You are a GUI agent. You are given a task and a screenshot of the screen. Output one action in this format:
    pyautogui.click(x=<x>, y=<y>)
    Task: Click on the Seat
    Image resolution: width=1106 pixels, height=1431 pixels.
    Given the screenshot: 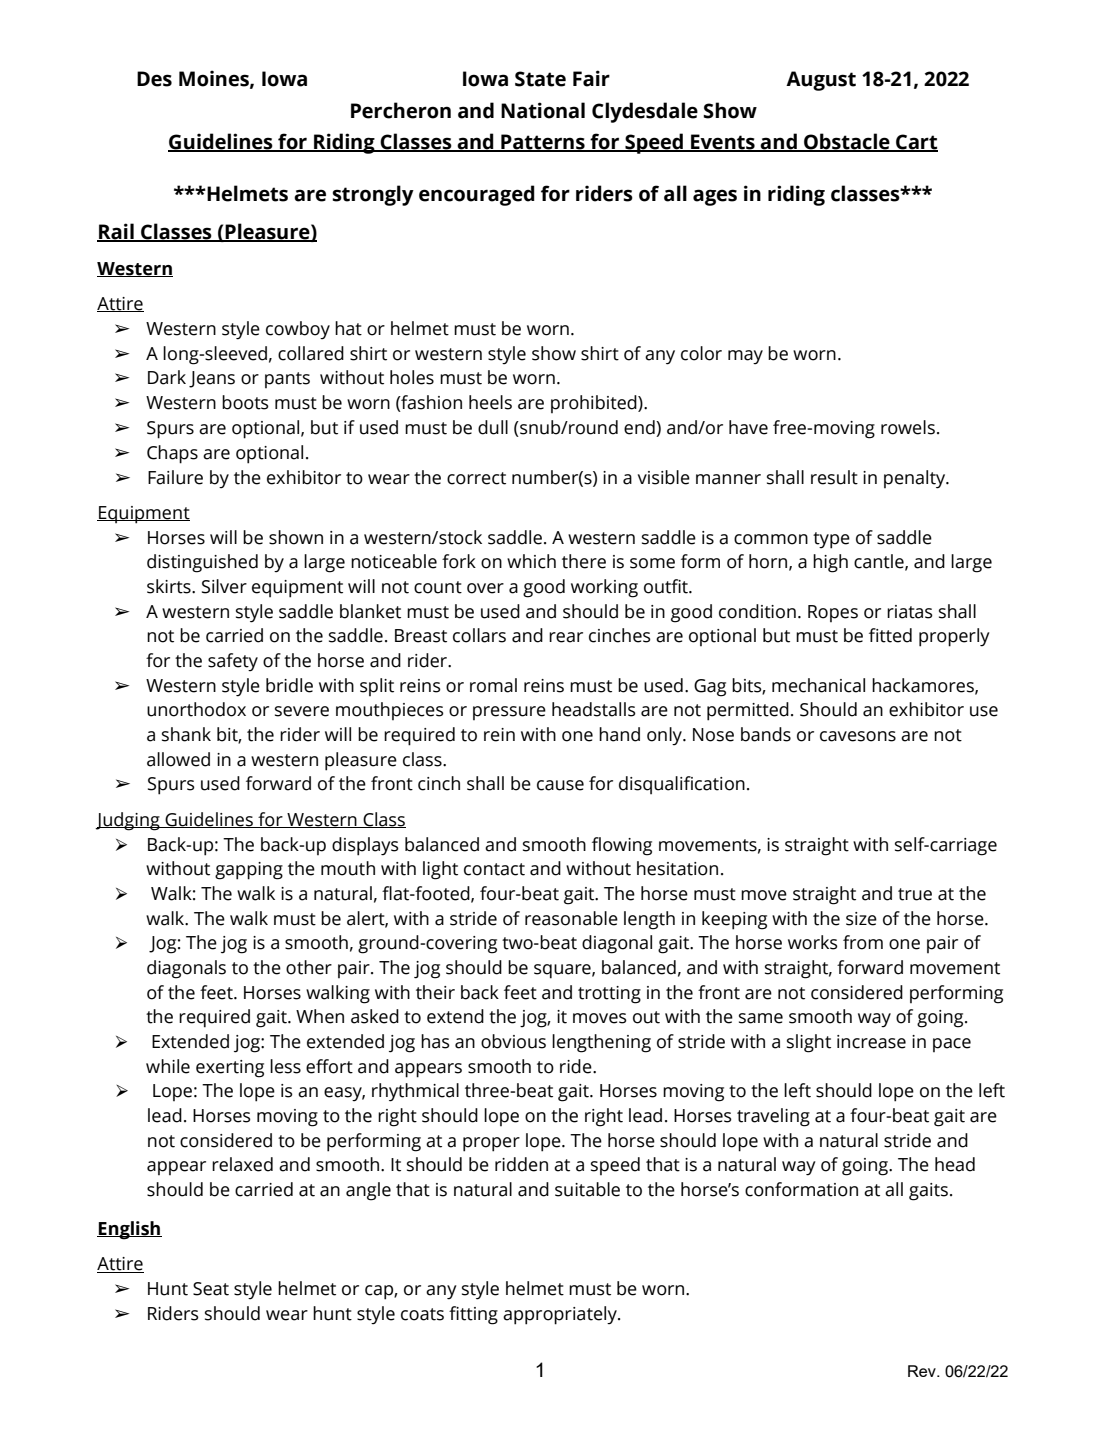 What is the action you would take?
    pyautogui.click(x=211, y=1289)
